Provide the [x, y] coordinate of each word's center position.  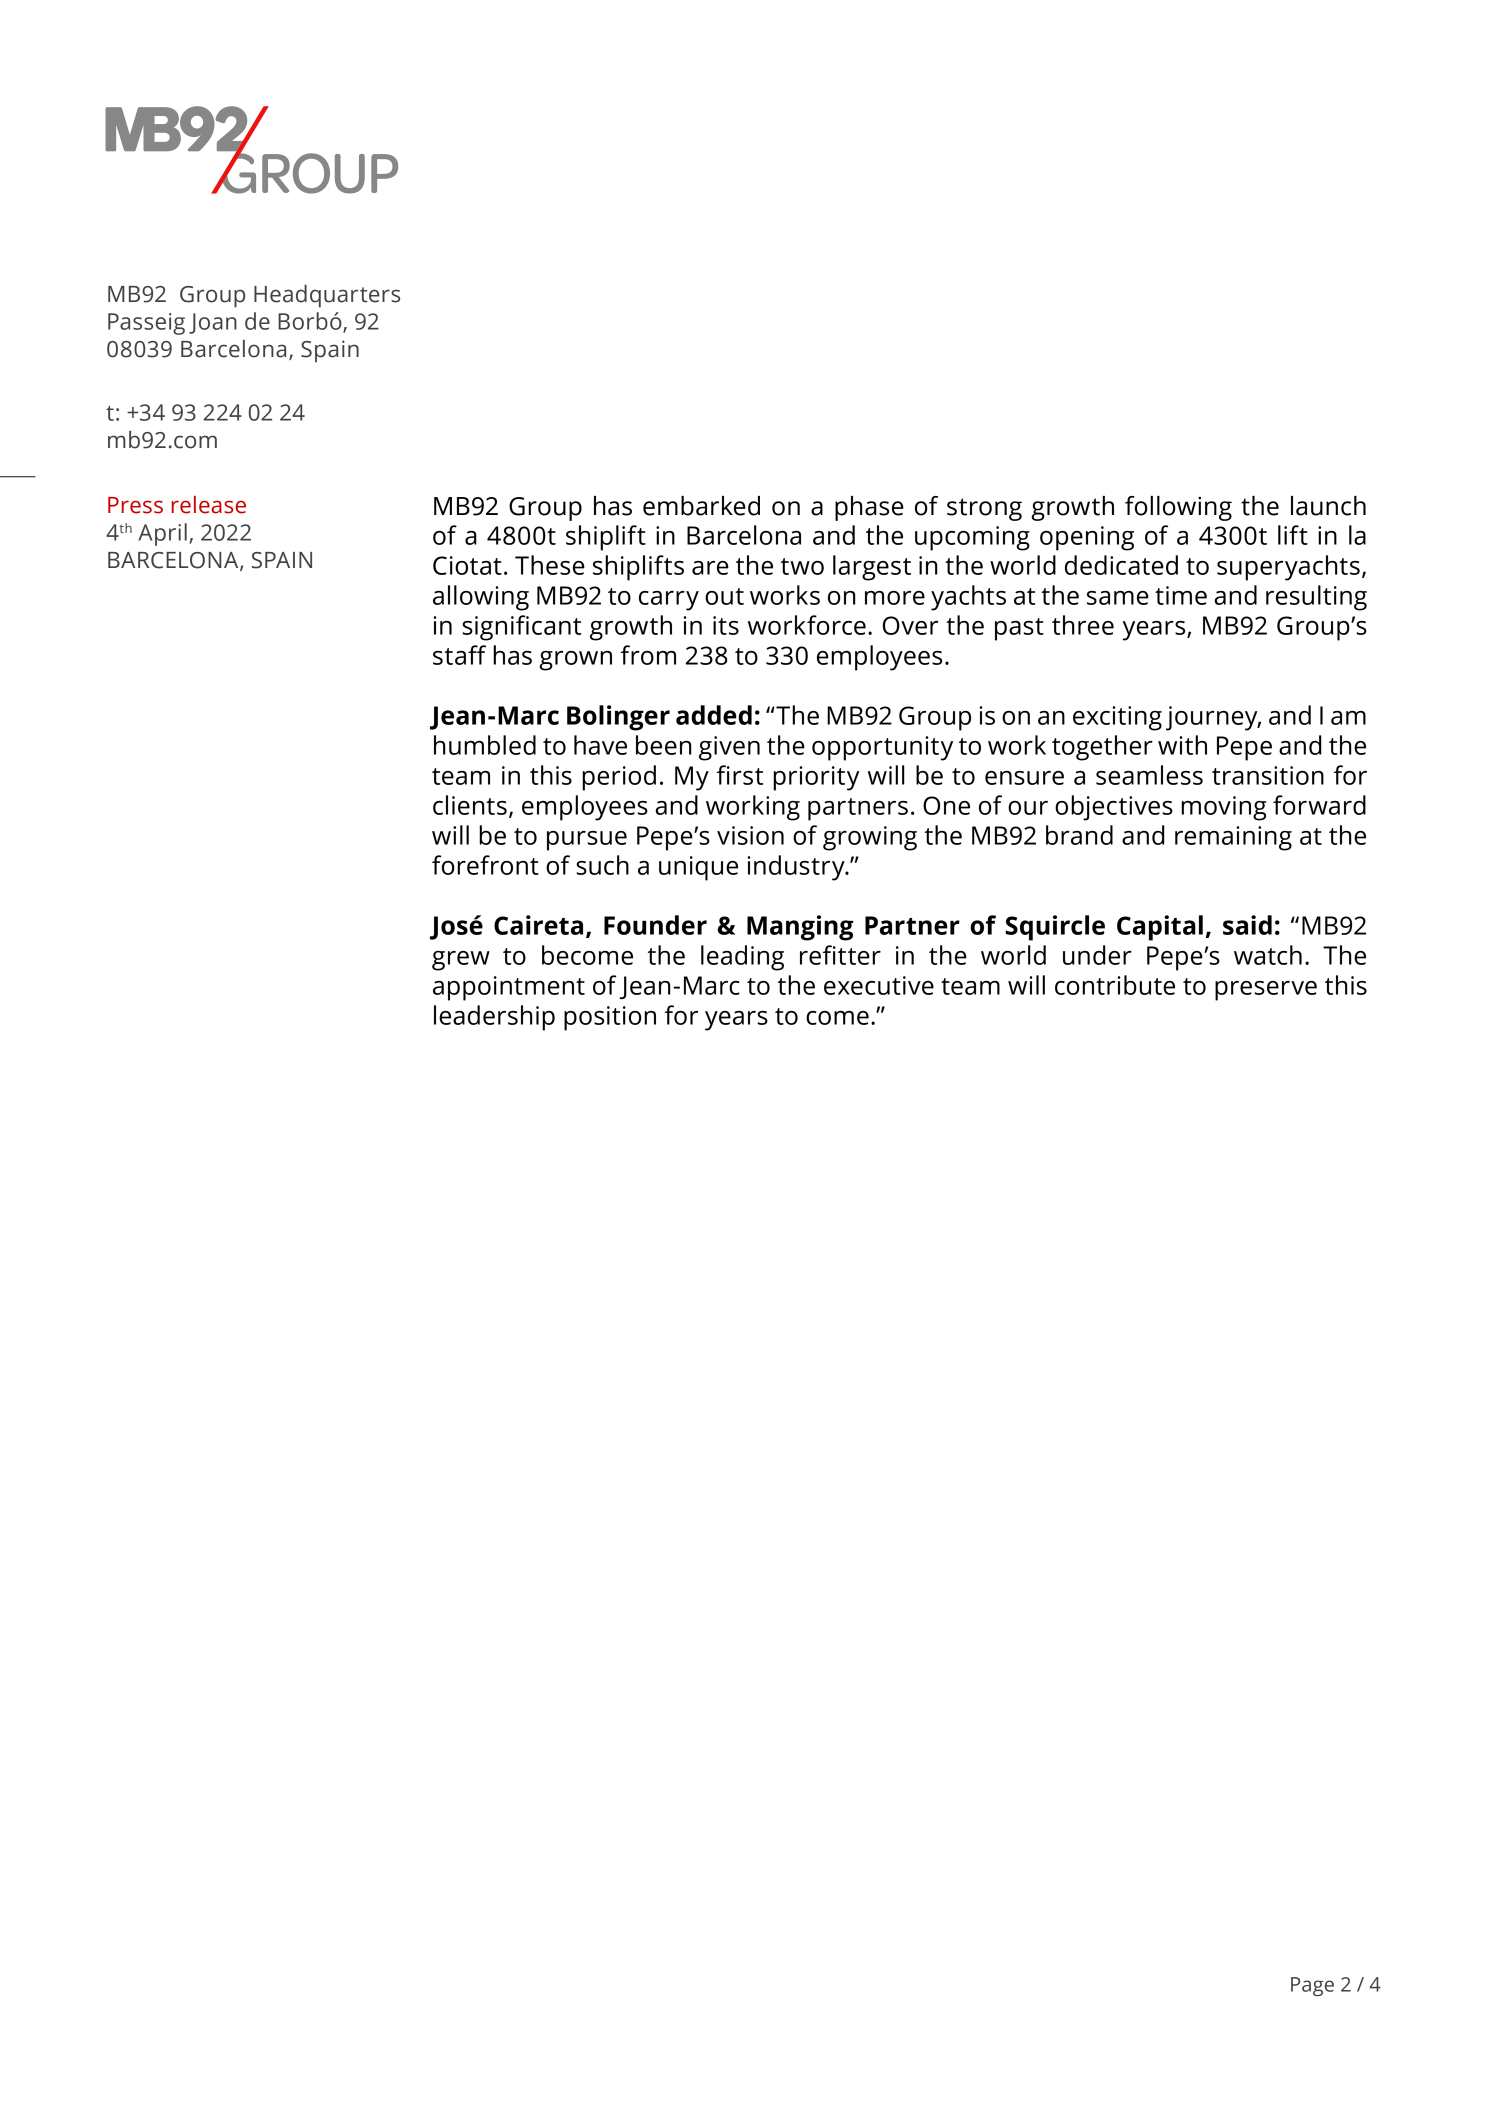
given [729, 748]
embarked [701, 506]
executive [879, 985]
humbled [485, 745]
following [1178, 508]
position [610, 1018]
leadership [494, 1018]
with [1182, 745]
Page [1312, 1986]
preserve [1266, 991]
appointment [509, 988]
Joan [213, 323]
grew [461, 961]
